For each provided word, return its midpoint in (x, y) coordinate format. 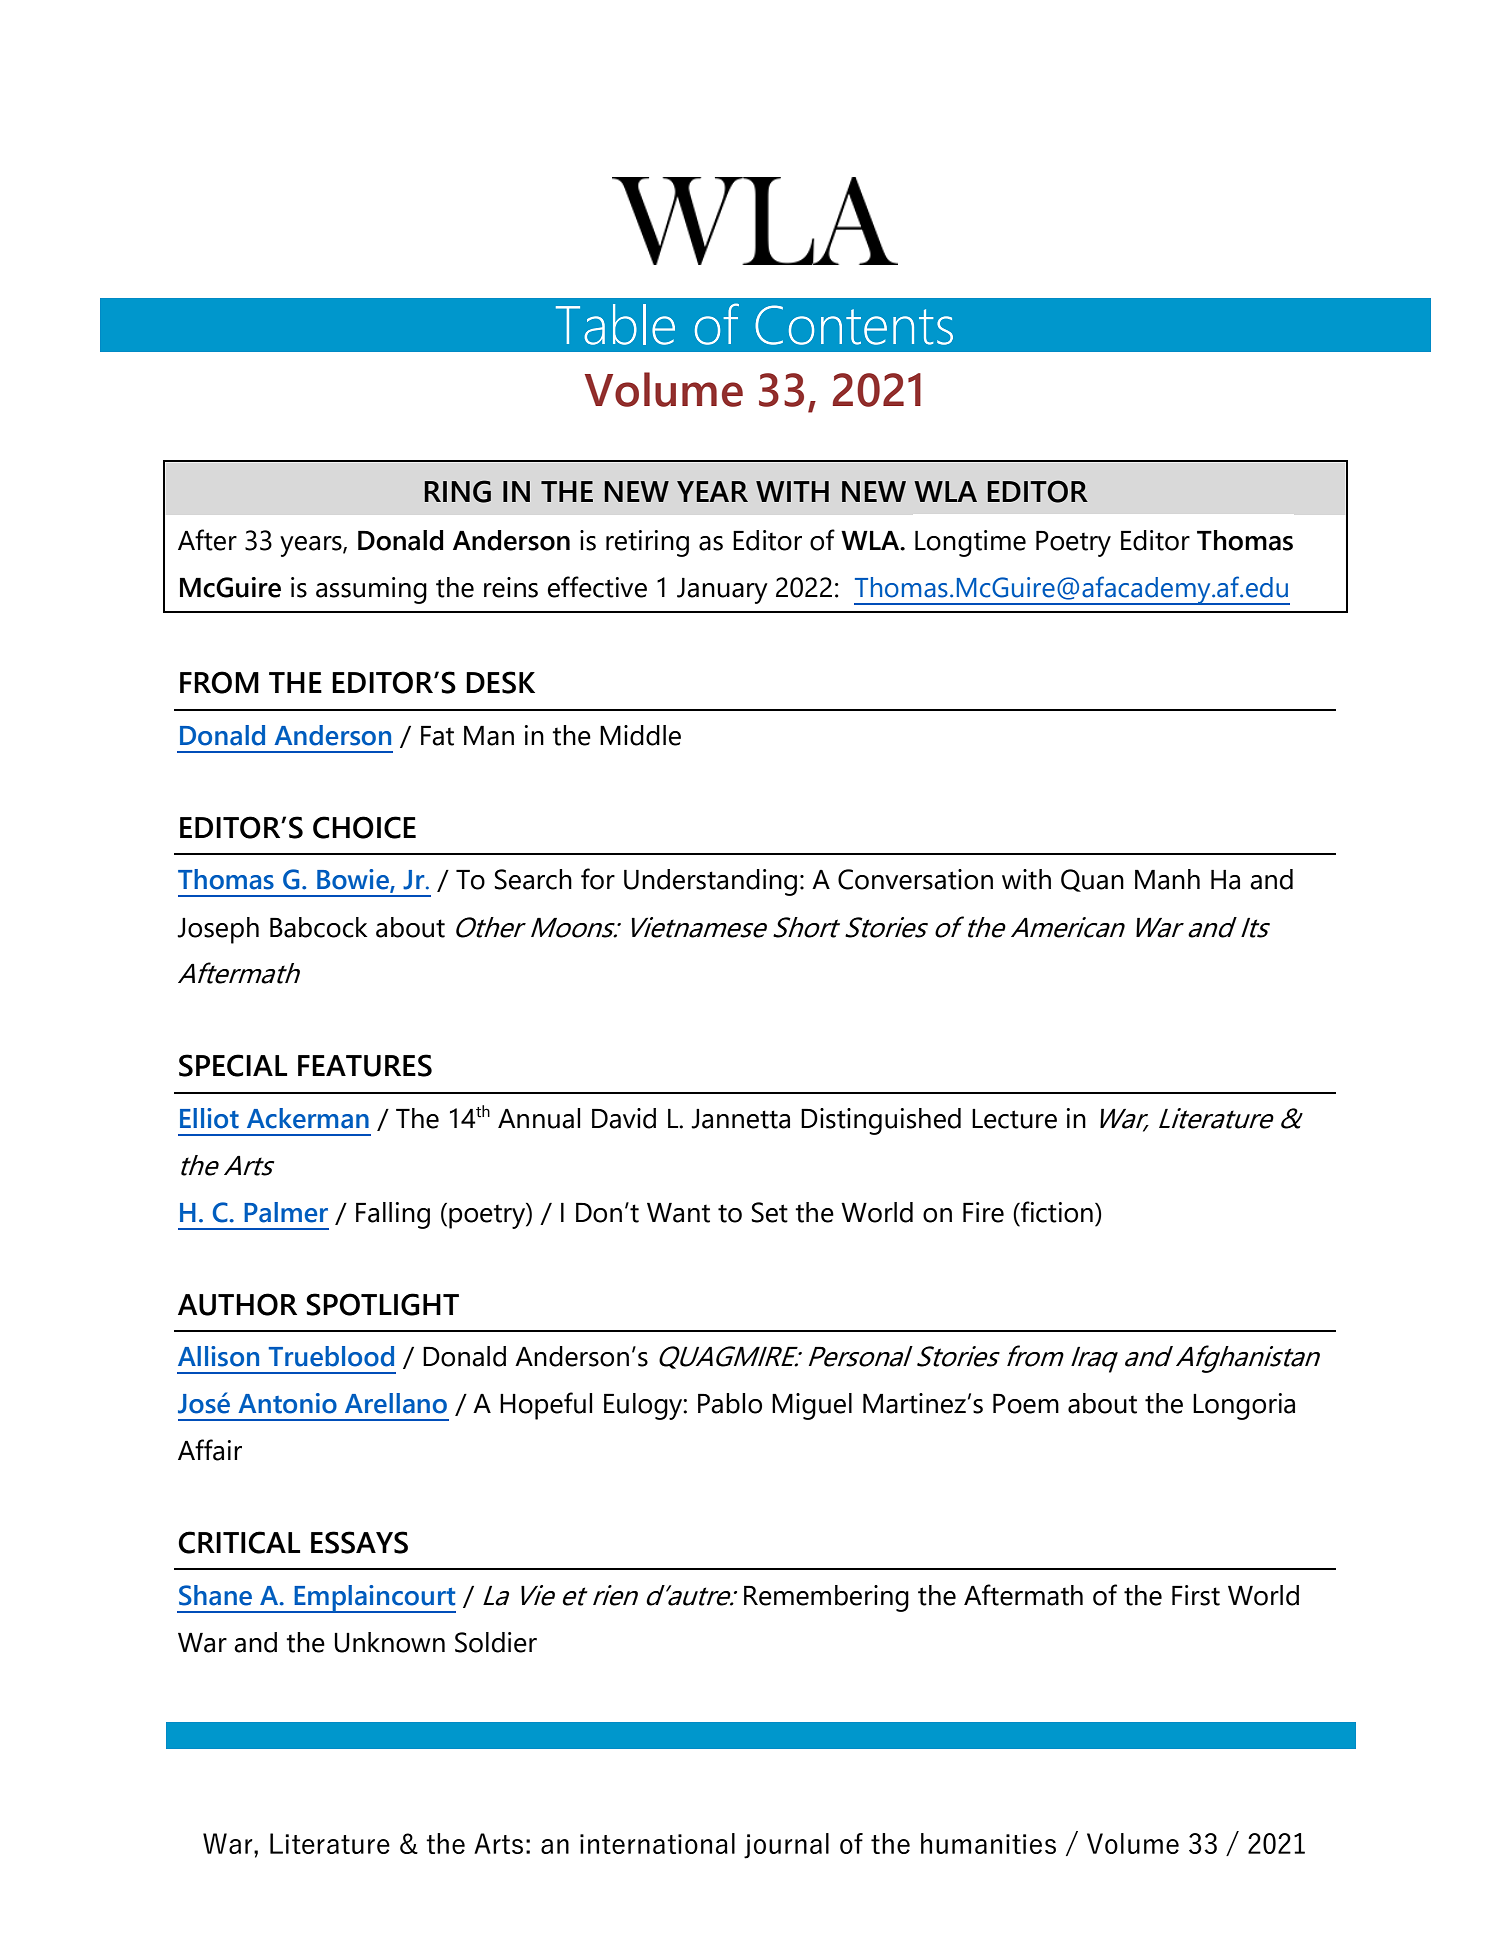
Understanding (710, 882)
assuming (371, 590)
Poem (1026, 1404)
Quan (1092, 880)
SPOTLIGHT (383, 1304)
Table (615, 324)
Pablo (730, 1403)
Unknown (389, 1642)
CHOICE (364, 827)
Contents (854, 325)
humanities (988, 1843)
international (657, 1843)
